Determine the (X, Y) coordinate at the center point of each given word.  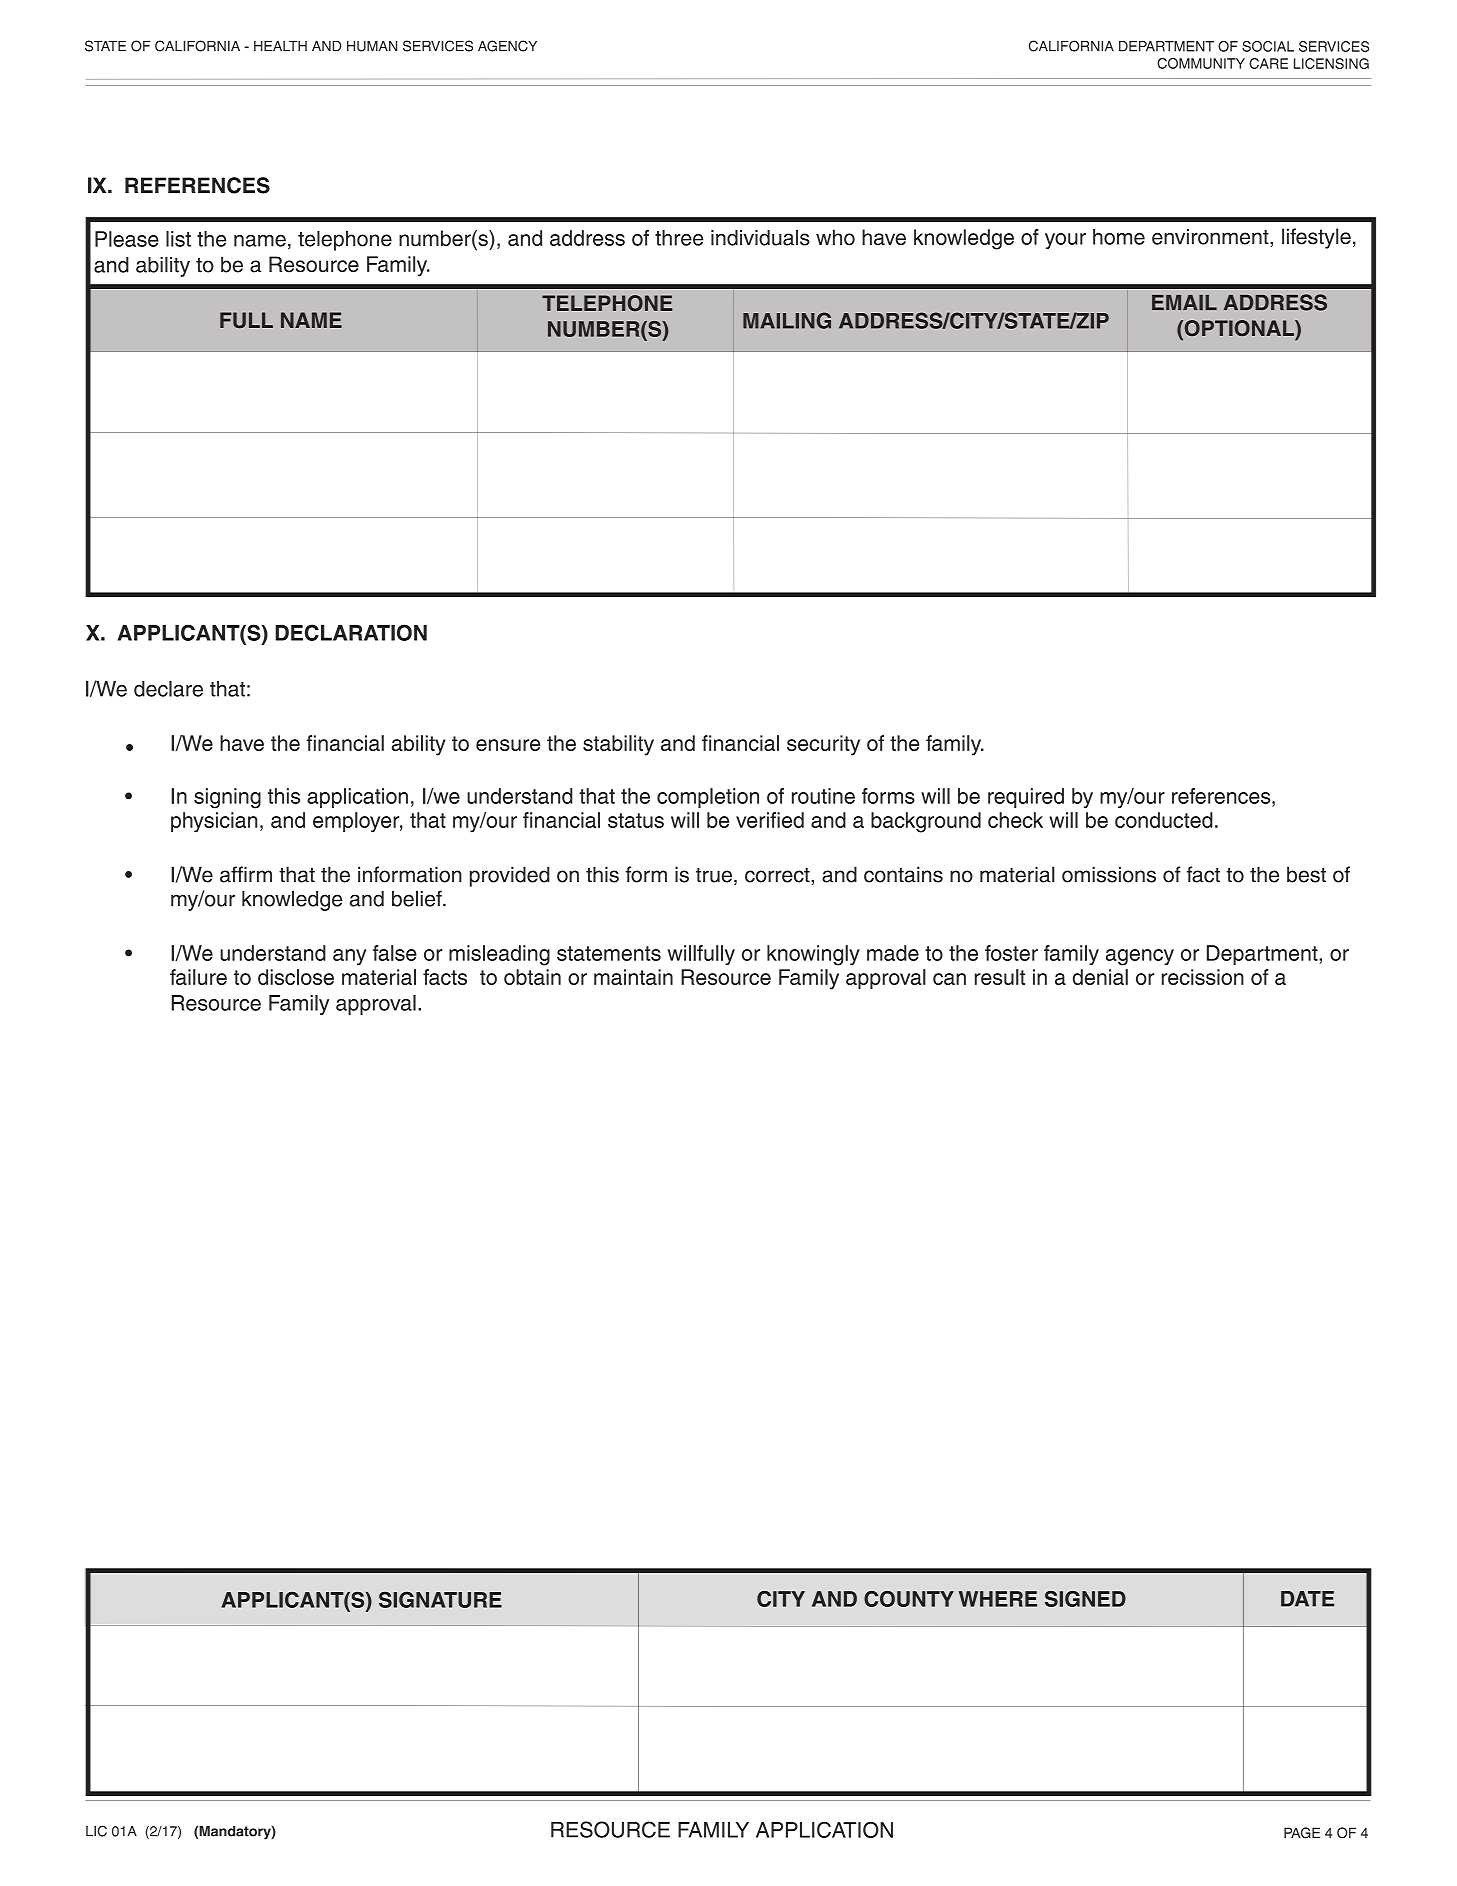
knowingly (813, 955)
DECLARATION (351, 632)
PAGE (1302, 1833)
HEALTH (280, 46)
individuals (760, 237)
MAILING (787, 320)
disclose (296, 977)
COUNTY (909, 1599)
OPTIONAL (1239, 329)
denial (1100, 977)
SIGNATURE (440, 1599)
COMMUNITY (1201, 63)
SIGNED (1085, 1599)
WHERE (998, 1599)
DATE (1307, 1599)
